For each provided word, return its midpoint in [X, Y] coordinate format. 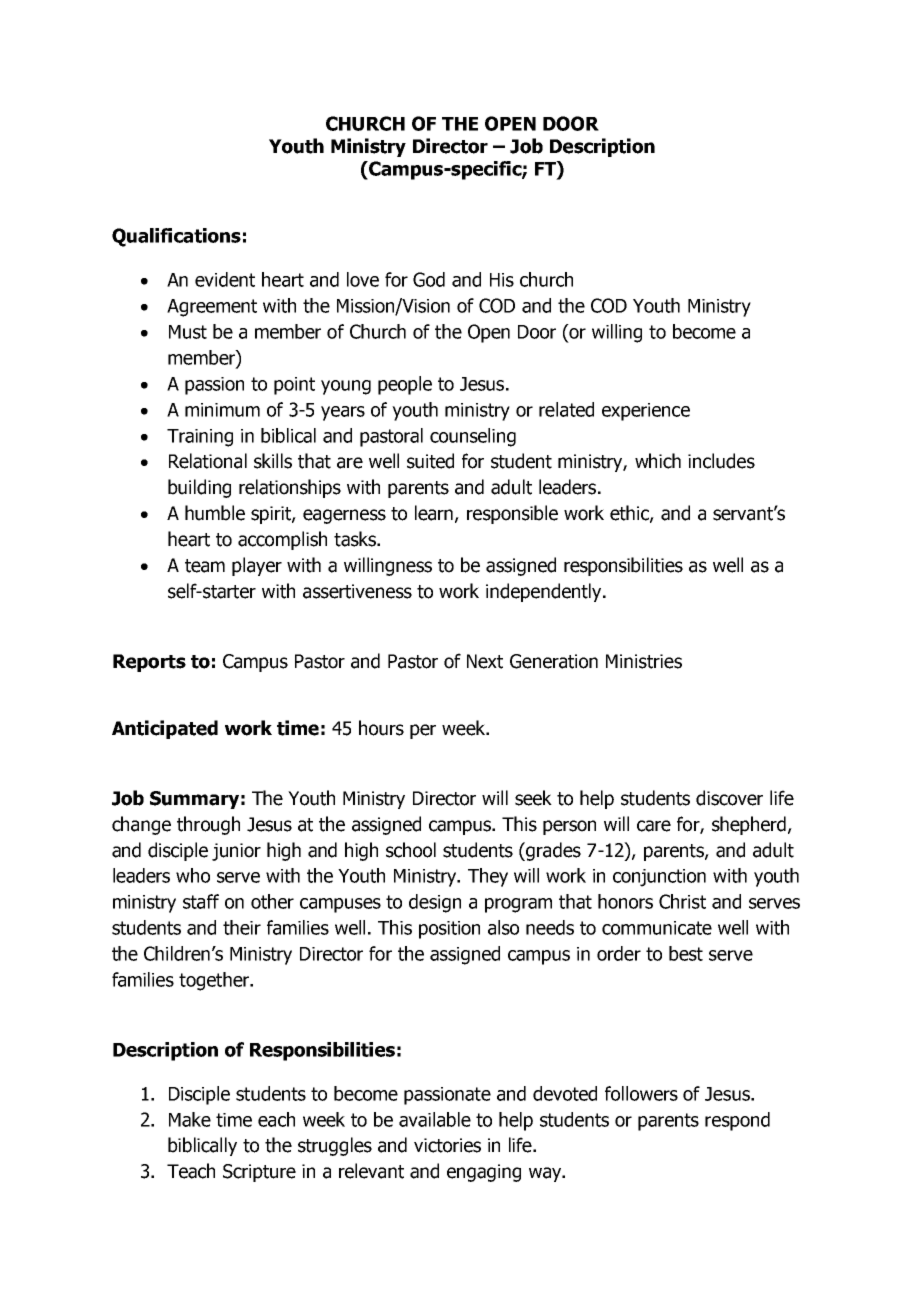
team [205, 566]
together [215, 981]
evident [225, 279]
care [654, 826]
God [429, 279]
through [208, 825]
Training [200, 438]
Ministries [644, 661]
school [411, 850]
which [658, 461]
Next [485, 661]
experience [646, 412]
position [449, 930]
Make [190, 1119]
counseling [473, 437]
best [686, 953]
